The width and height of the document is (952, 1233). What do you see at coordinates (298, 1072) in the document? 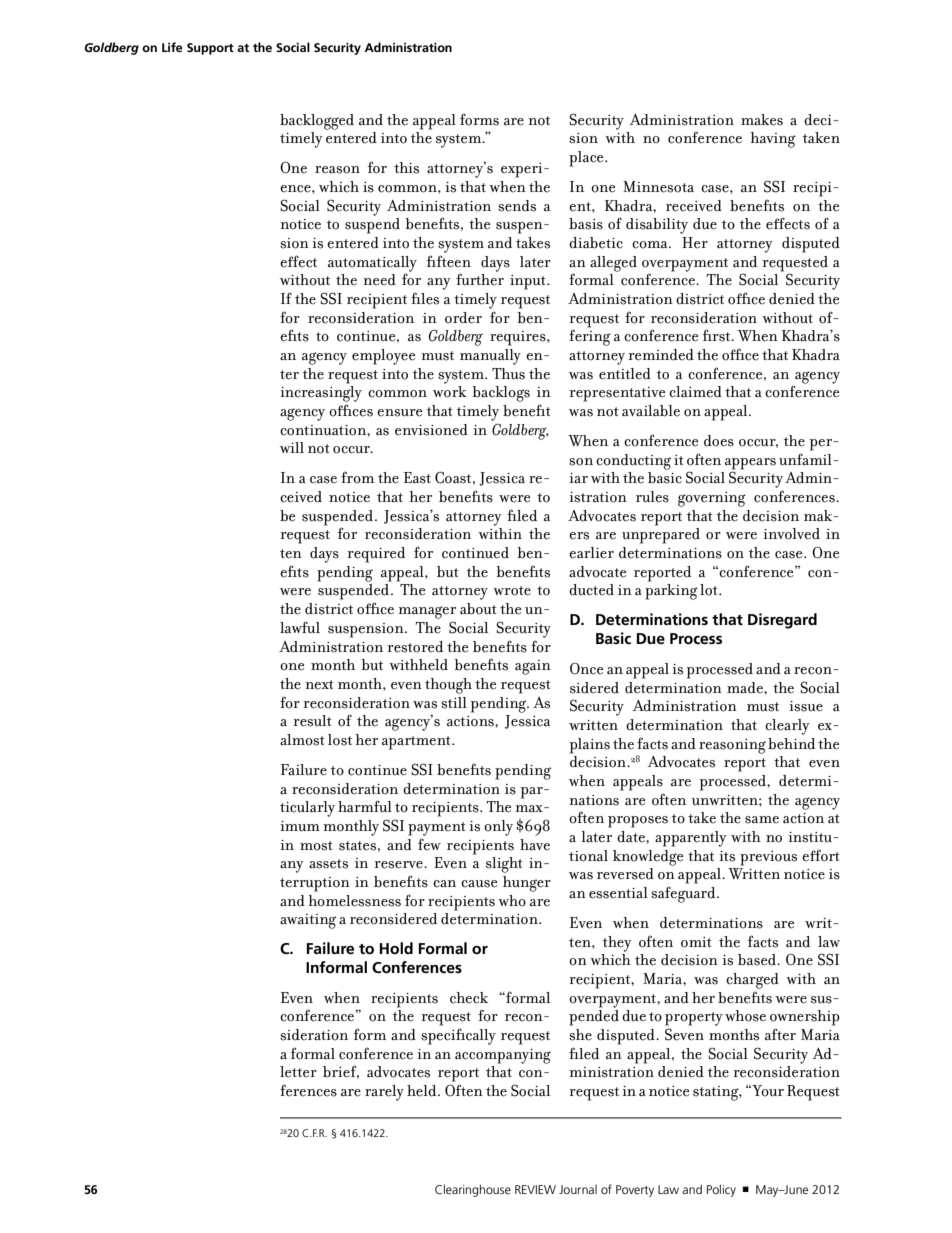
I see `letter` at bounding box center [298, 1072].
